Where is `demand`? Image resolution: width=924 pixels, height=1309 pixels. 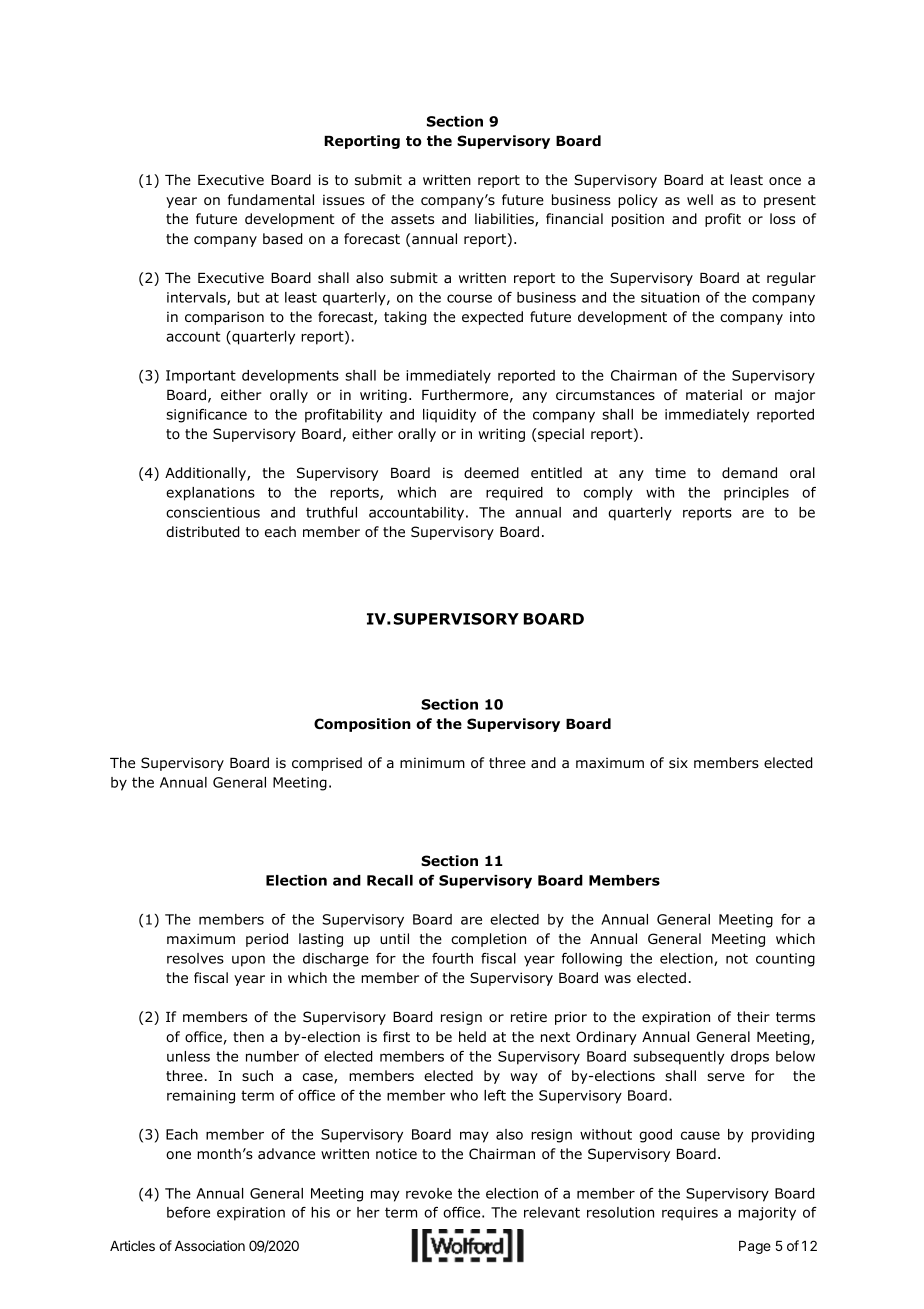 demand is located at coordinates (749, 473).
